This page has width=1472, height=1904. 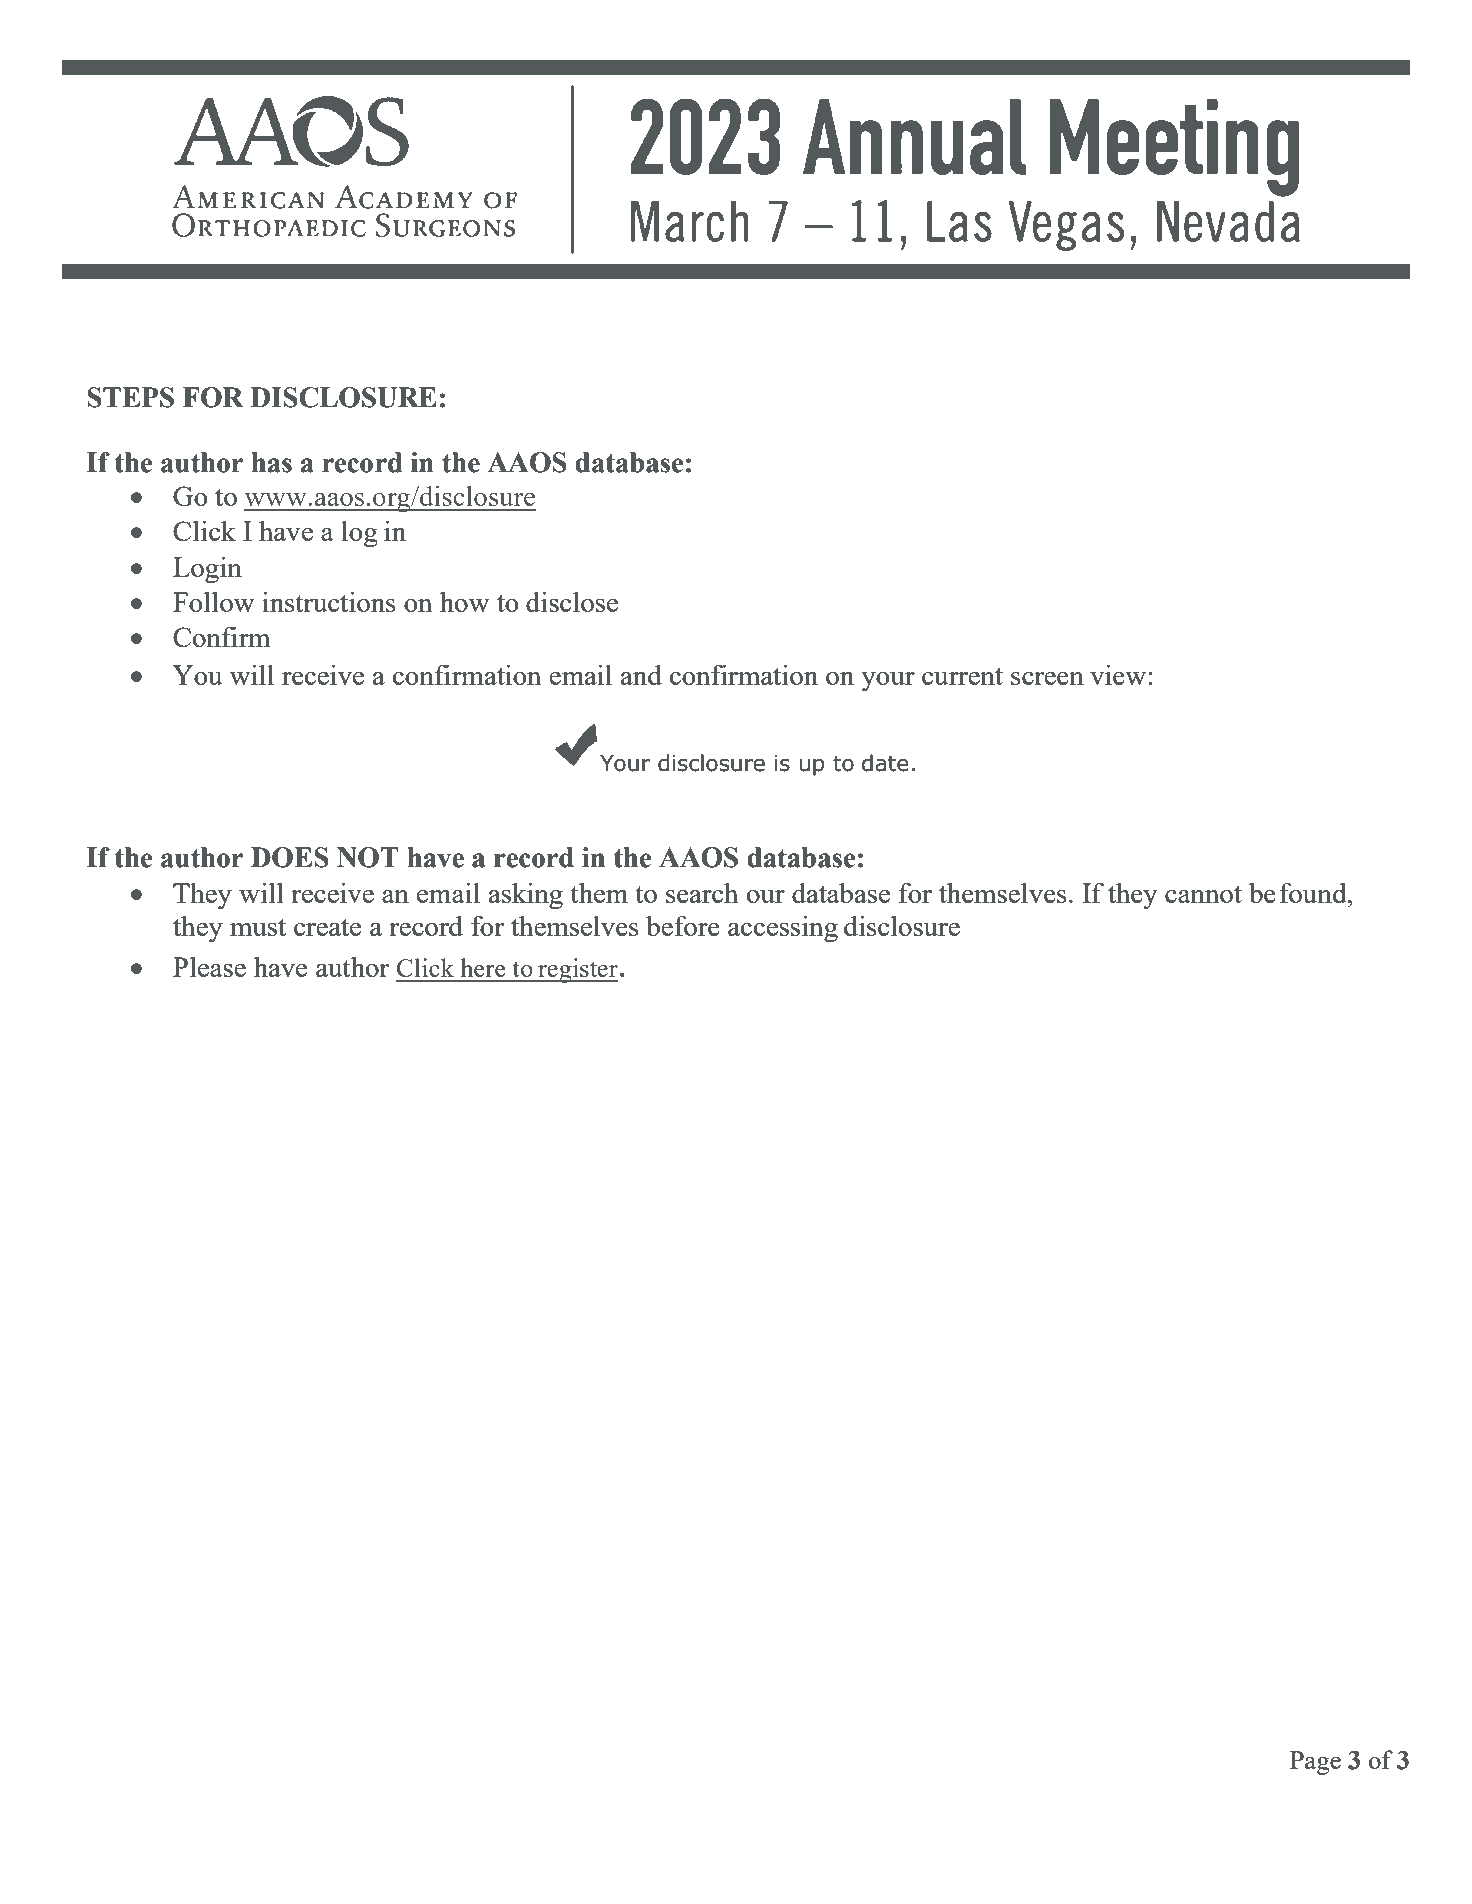 What do you see at coordinates (1203, 894) in the page?
I see `cannot` at bounding box center [1203, 894].
